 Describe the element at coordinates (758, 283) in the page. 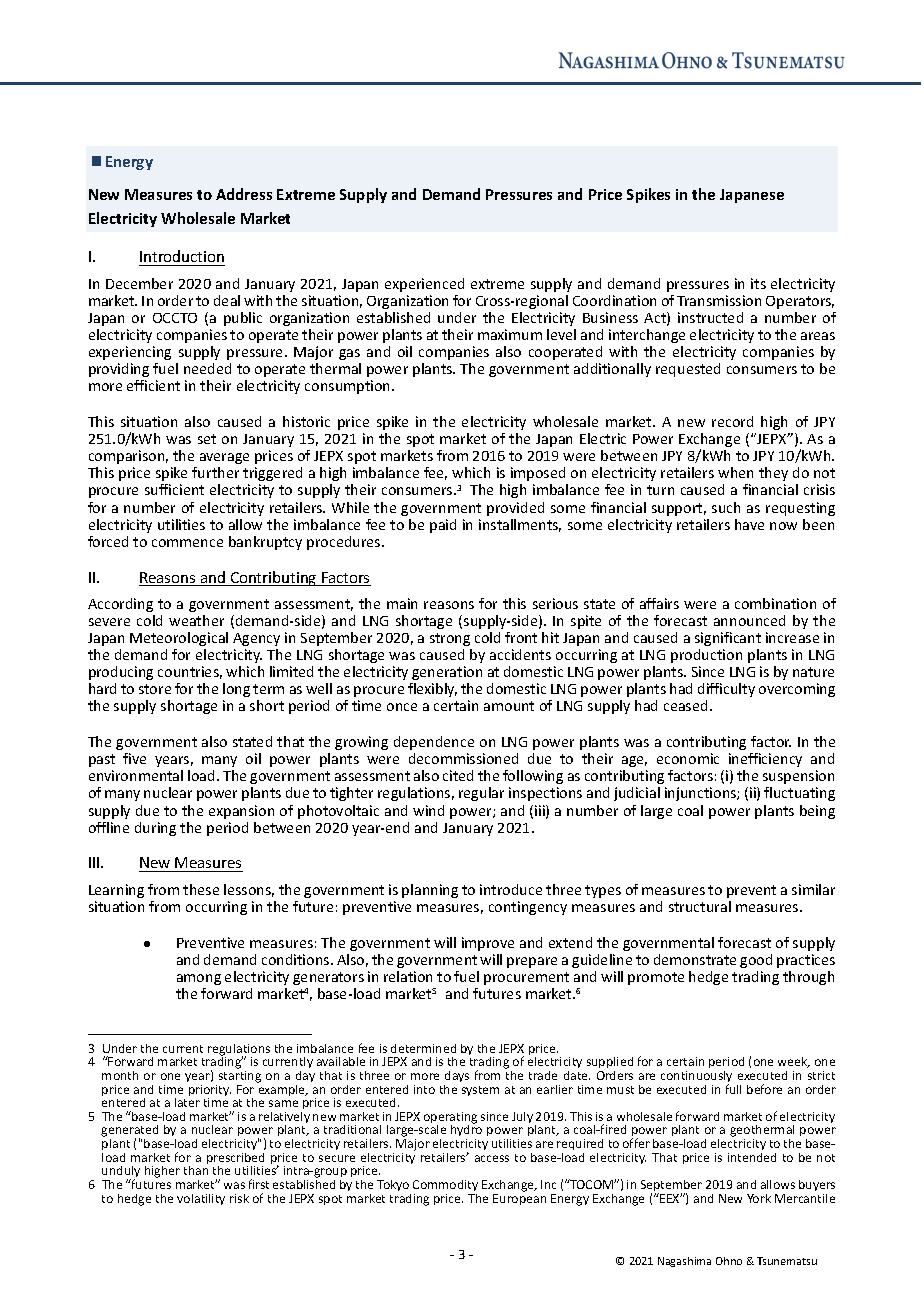

I see `its` at that location.
